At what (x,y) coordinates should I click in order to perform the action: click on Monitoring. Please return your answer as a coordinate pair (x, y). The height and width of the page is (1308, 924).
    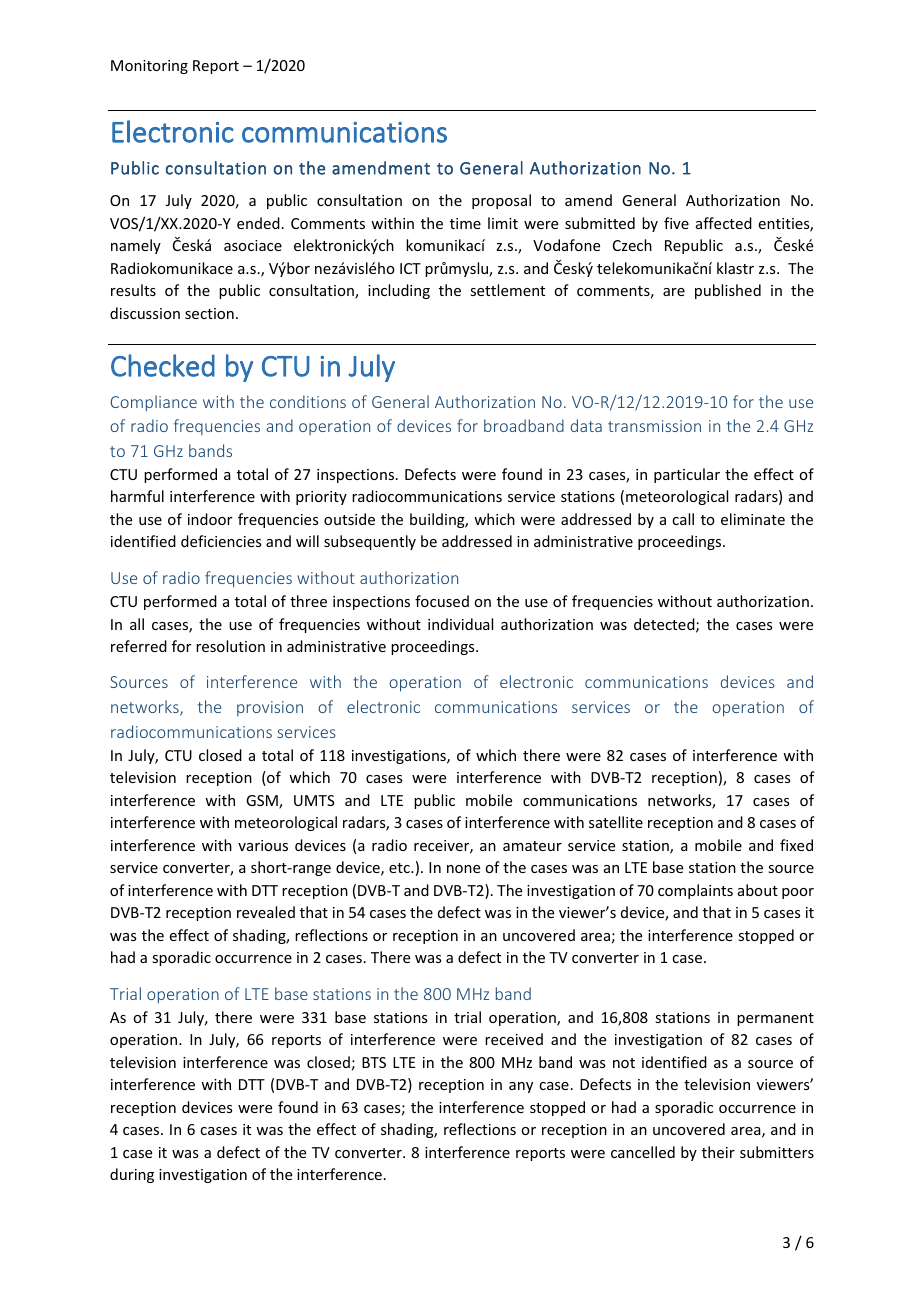
    Looking at the image, I should click on (149, 67).
